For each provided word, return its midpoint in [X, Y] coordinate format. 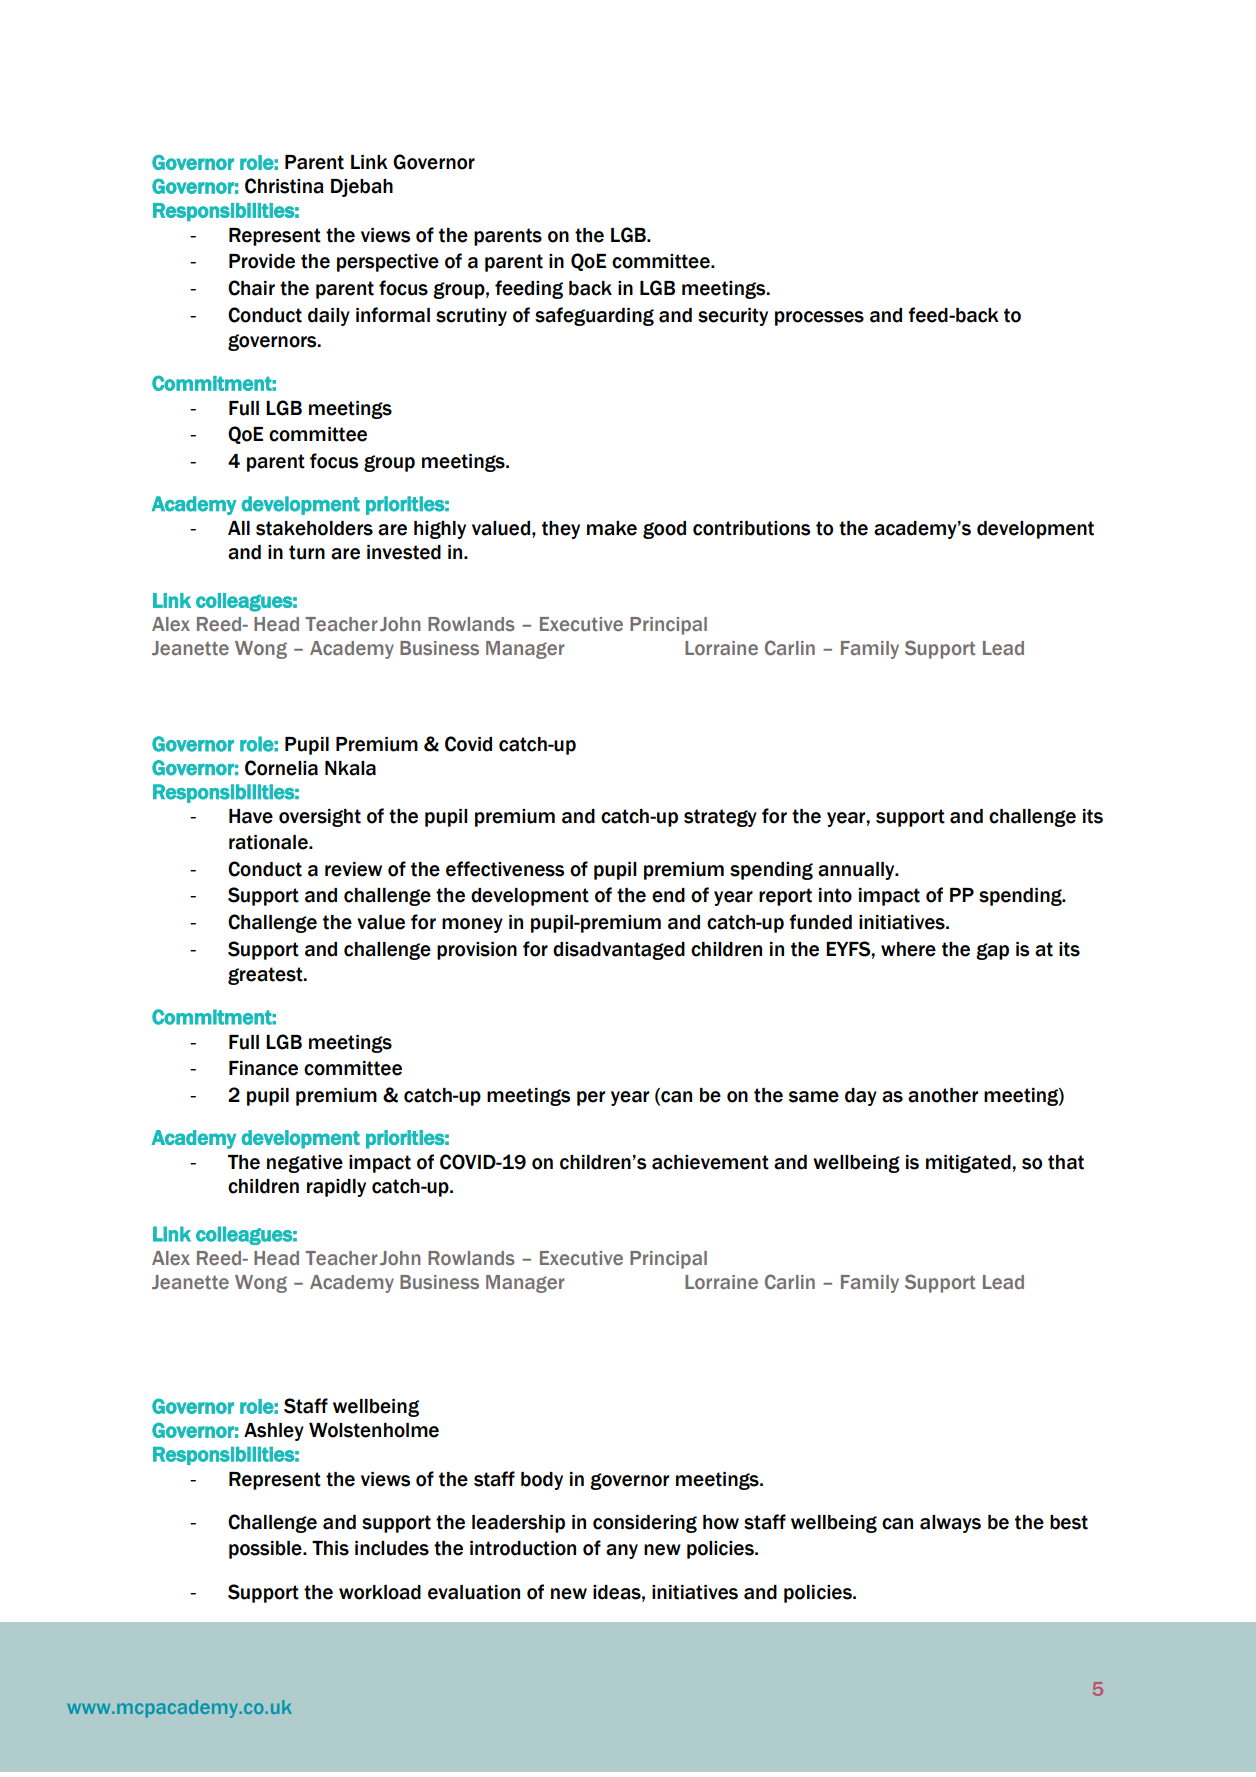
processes [819, 318]
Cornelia [281, 768]
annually [857, 871]
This [330, 1548]
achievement [710, 1162]
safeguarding [594, 316]
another [943, 1095]
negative [305, 1164]
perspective [388, 263]
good [664, 530]
